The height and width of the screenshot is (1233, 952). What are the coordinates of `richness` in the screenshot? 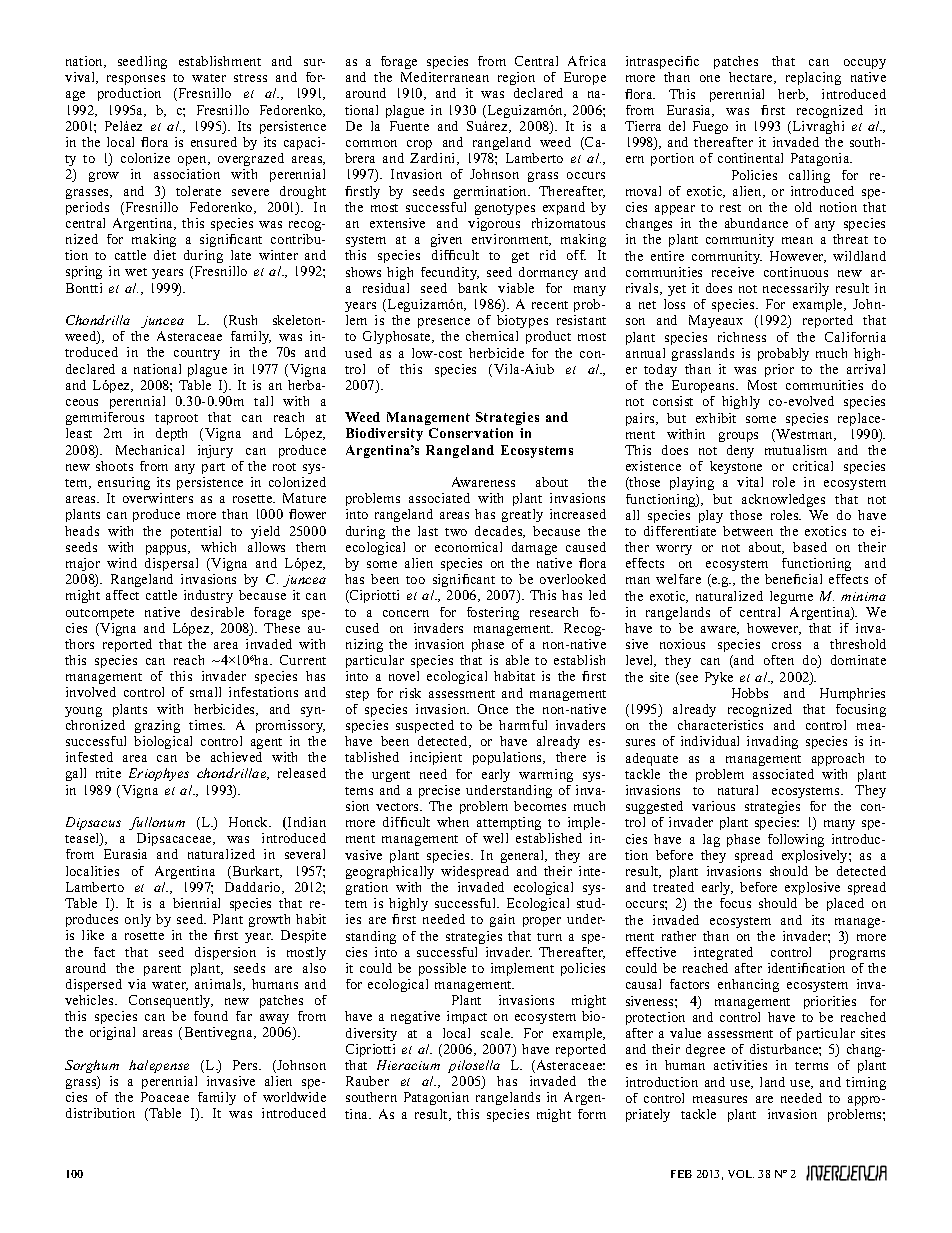 It's located at (742, 337).
